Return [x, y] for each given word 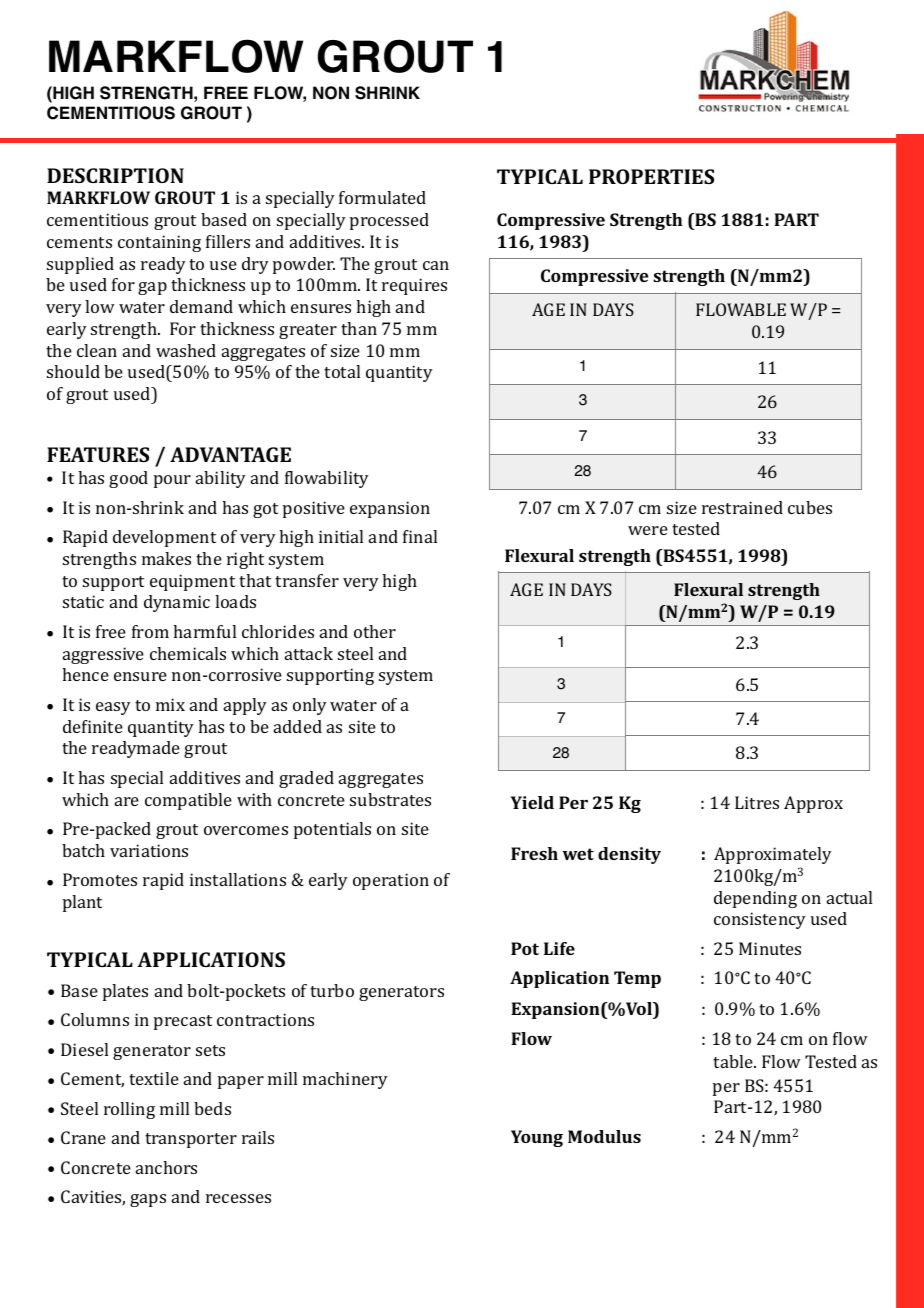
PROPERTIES [651, 176]
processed [389, 221]
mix [170, 704]
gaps [148, 1200]
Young [537, 1138]
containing [159, 243]
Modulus [604, 1136]
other [375, 631]
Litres [757, 802]
